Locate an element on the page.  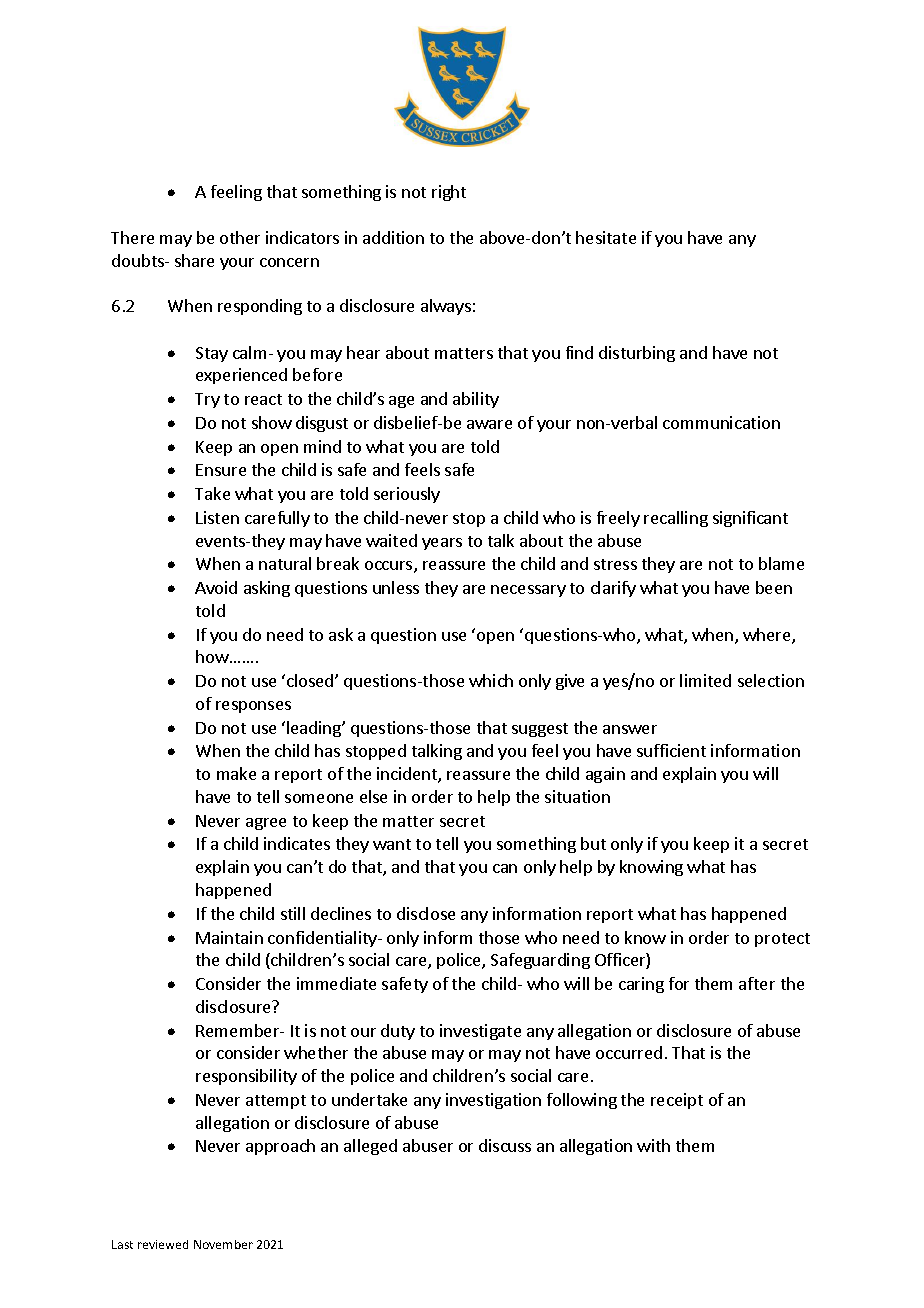
Ensure is located at coordinates (221, 470).
